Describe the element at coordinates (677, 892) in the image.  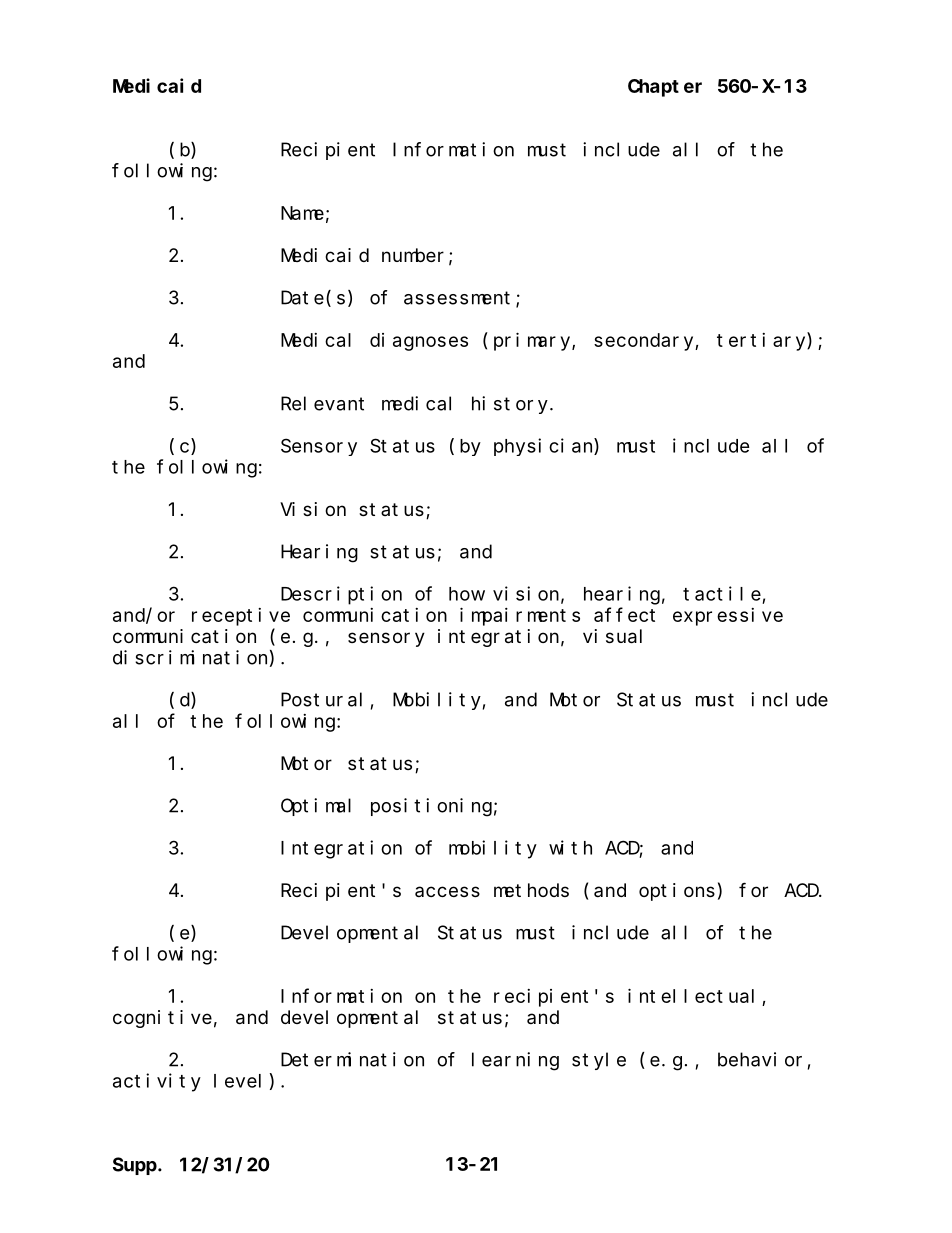
I see `options` at that location.
